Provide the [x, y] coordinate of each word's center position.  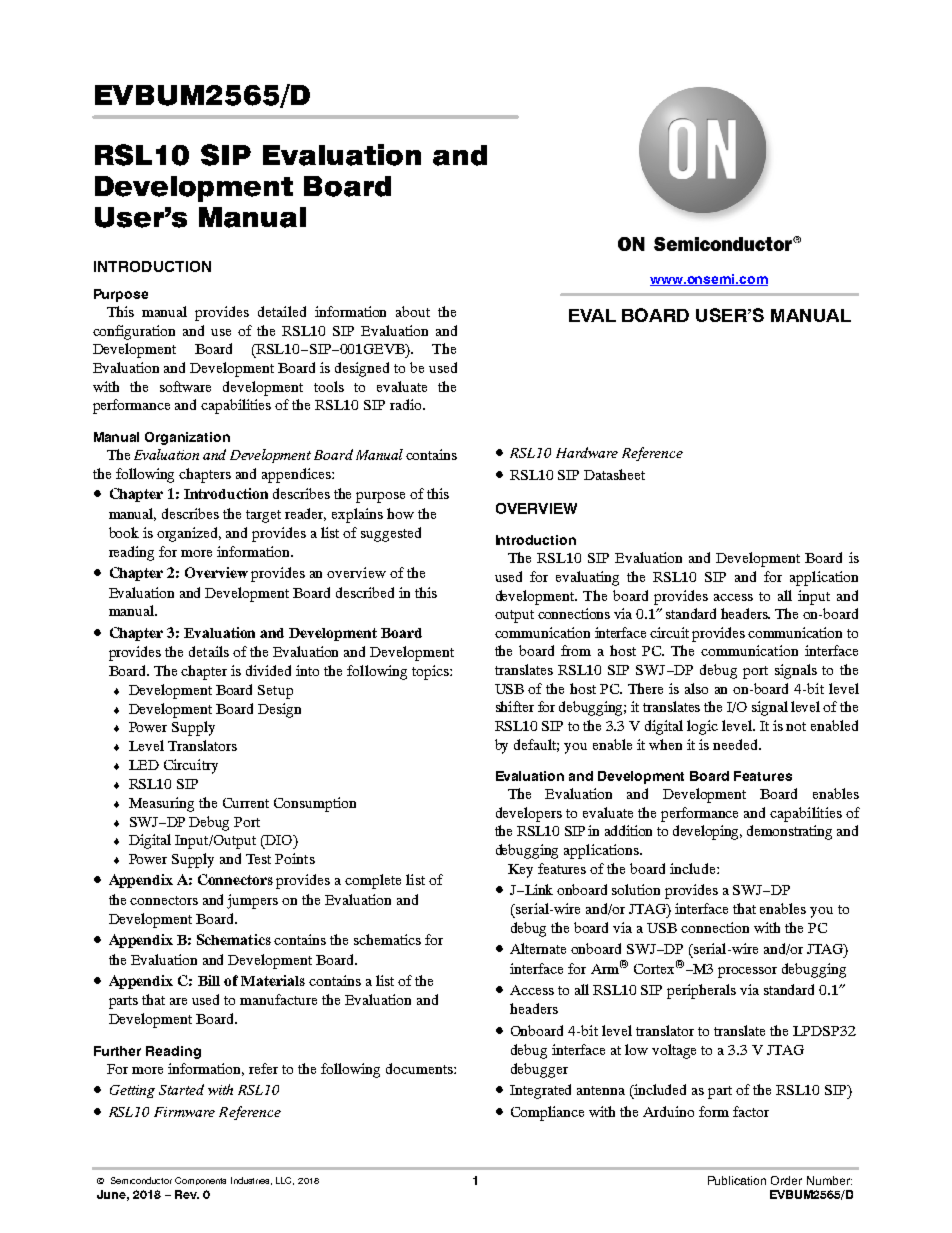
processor [747, 972]
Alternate [538, 948]
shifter [515, 706]
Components [200, 1181]
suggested [391, 534]
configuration [134, 332]
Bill [209, 980]
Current [246, 803]
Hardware [587, 452]
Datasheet [614, 474]
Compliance [547, 1113]
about [413, 311]
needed [736, 744]
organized [189, 534]
